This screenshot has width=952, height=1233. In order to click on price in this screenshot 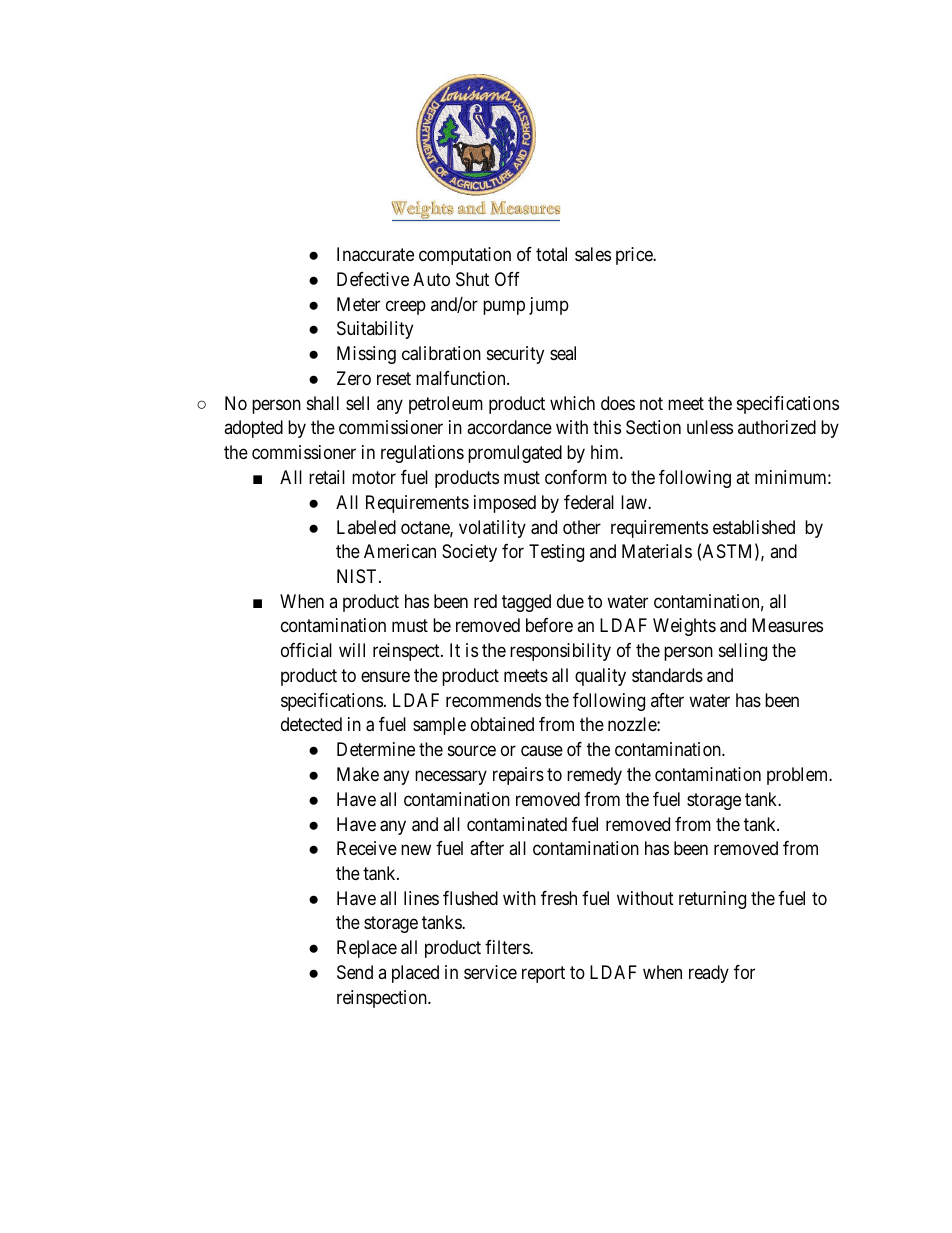, I will do `click(635, 256)`.
